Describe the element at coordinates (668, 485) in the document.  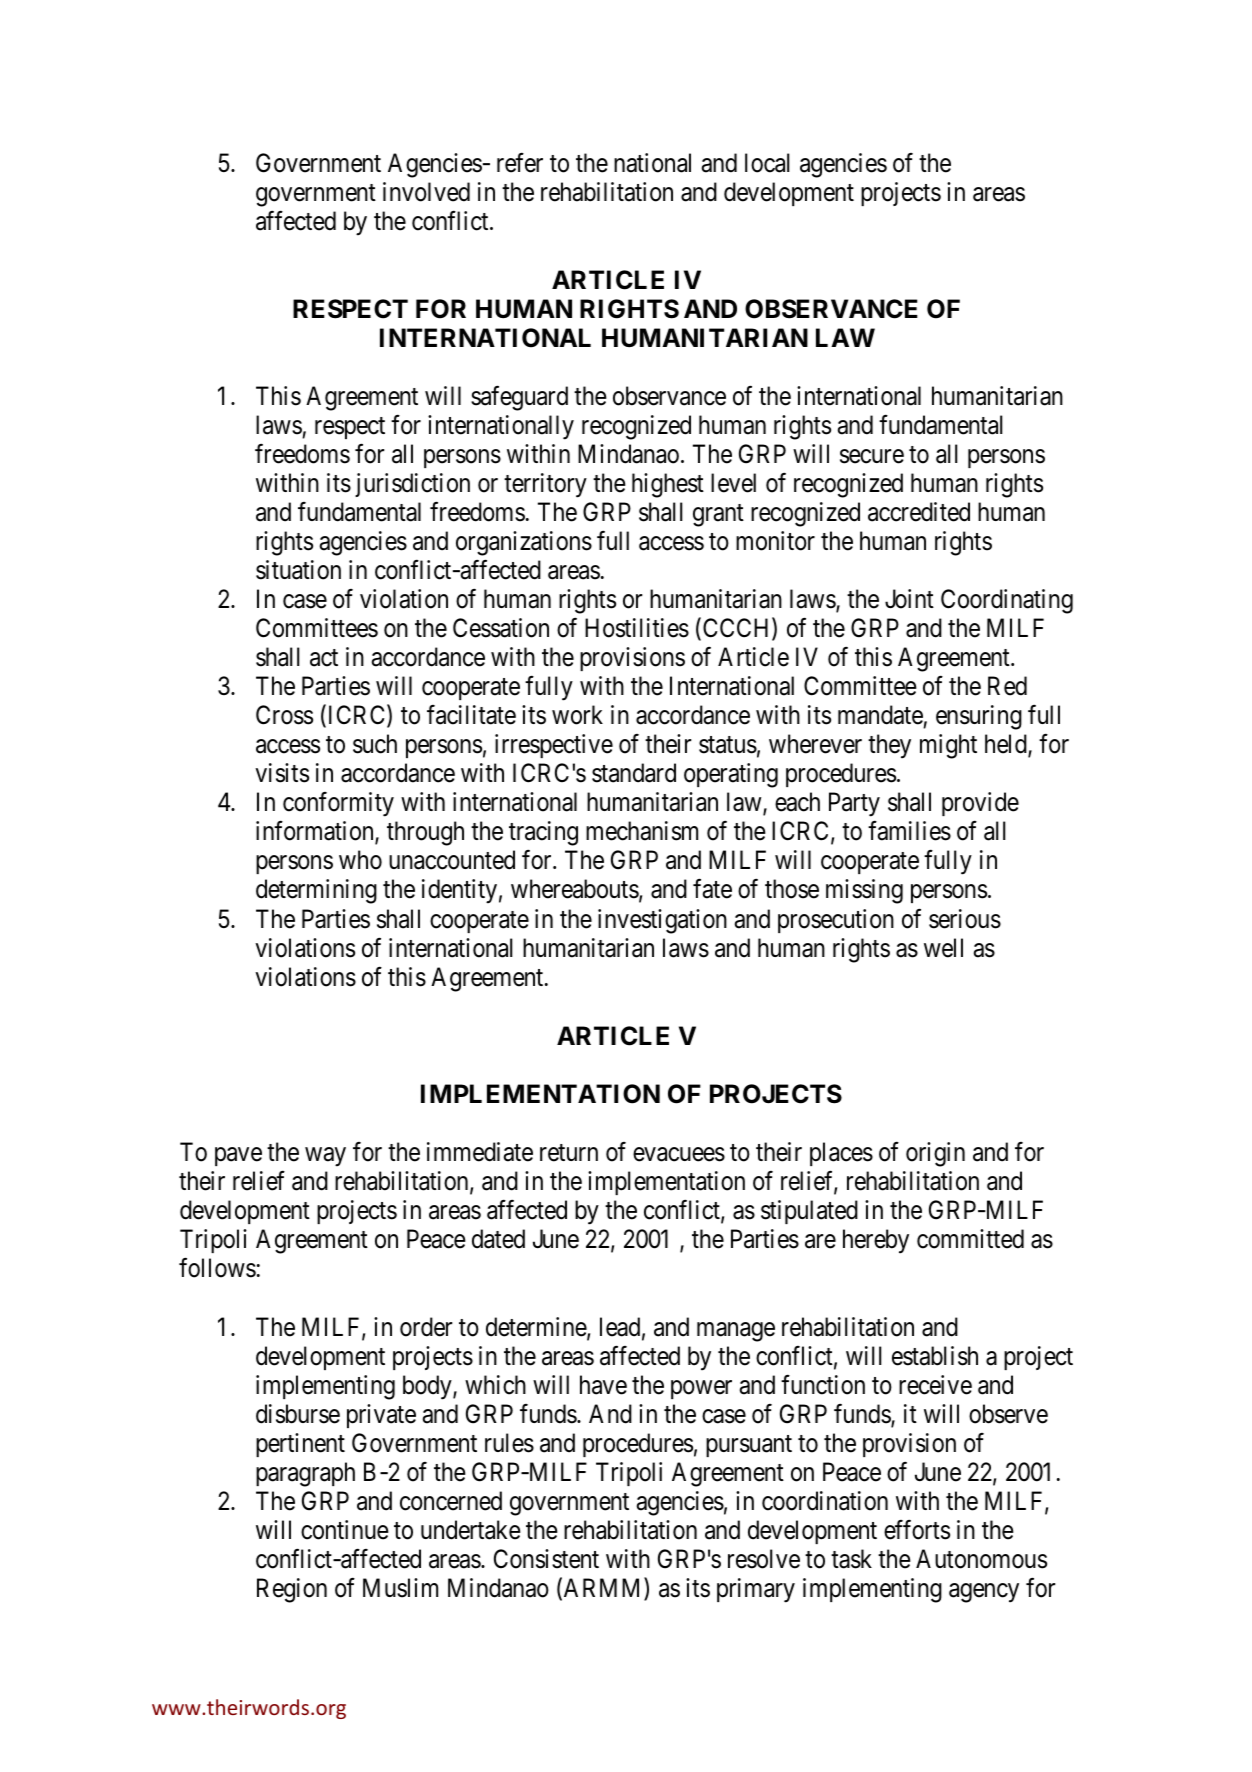
I see `highest` at that location.
